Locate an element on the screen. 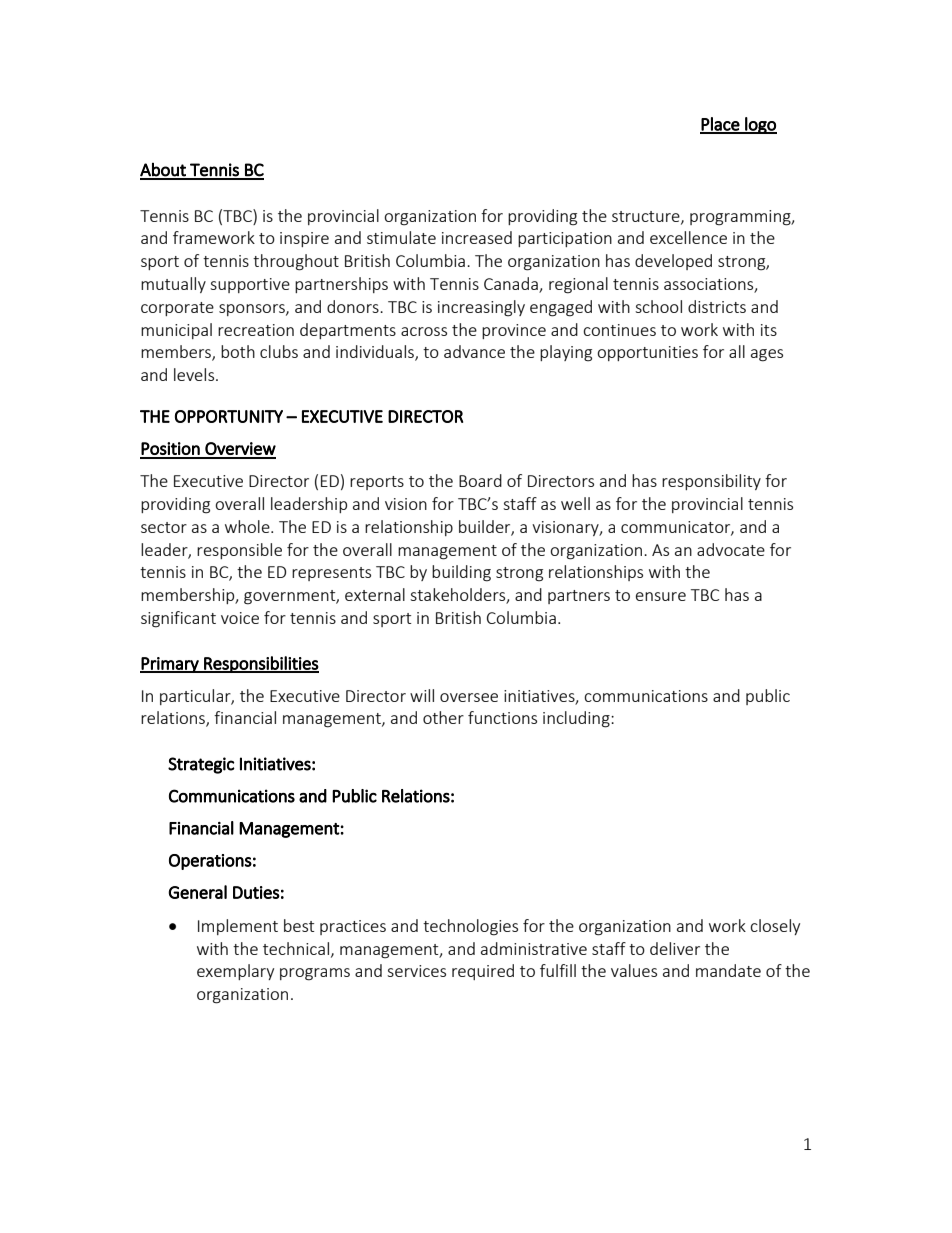 This screenshot has height=1233, width=952. increased is located at coordinates (477, 237).
